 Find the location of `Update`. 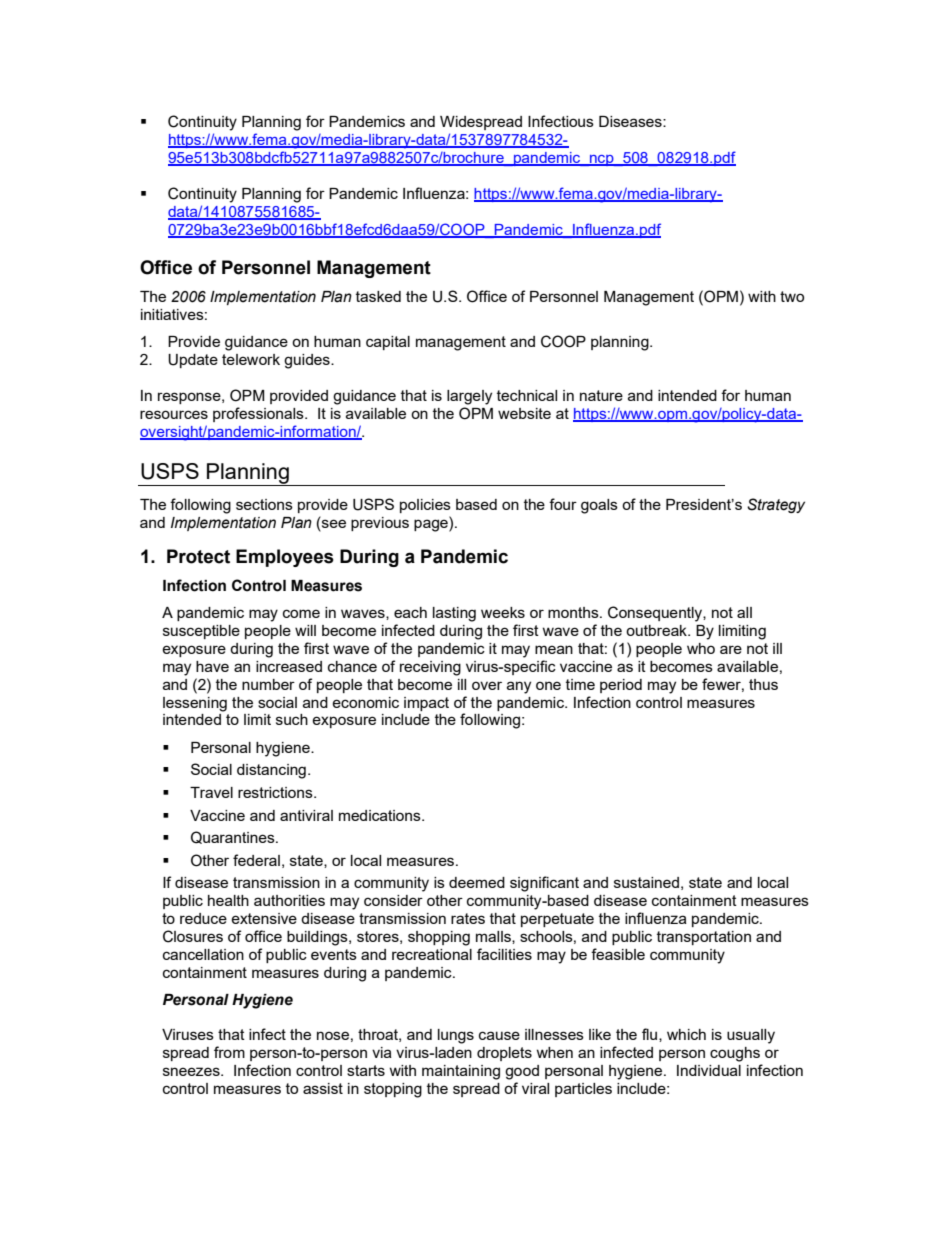

Update is located at coordinates (193, 361).
